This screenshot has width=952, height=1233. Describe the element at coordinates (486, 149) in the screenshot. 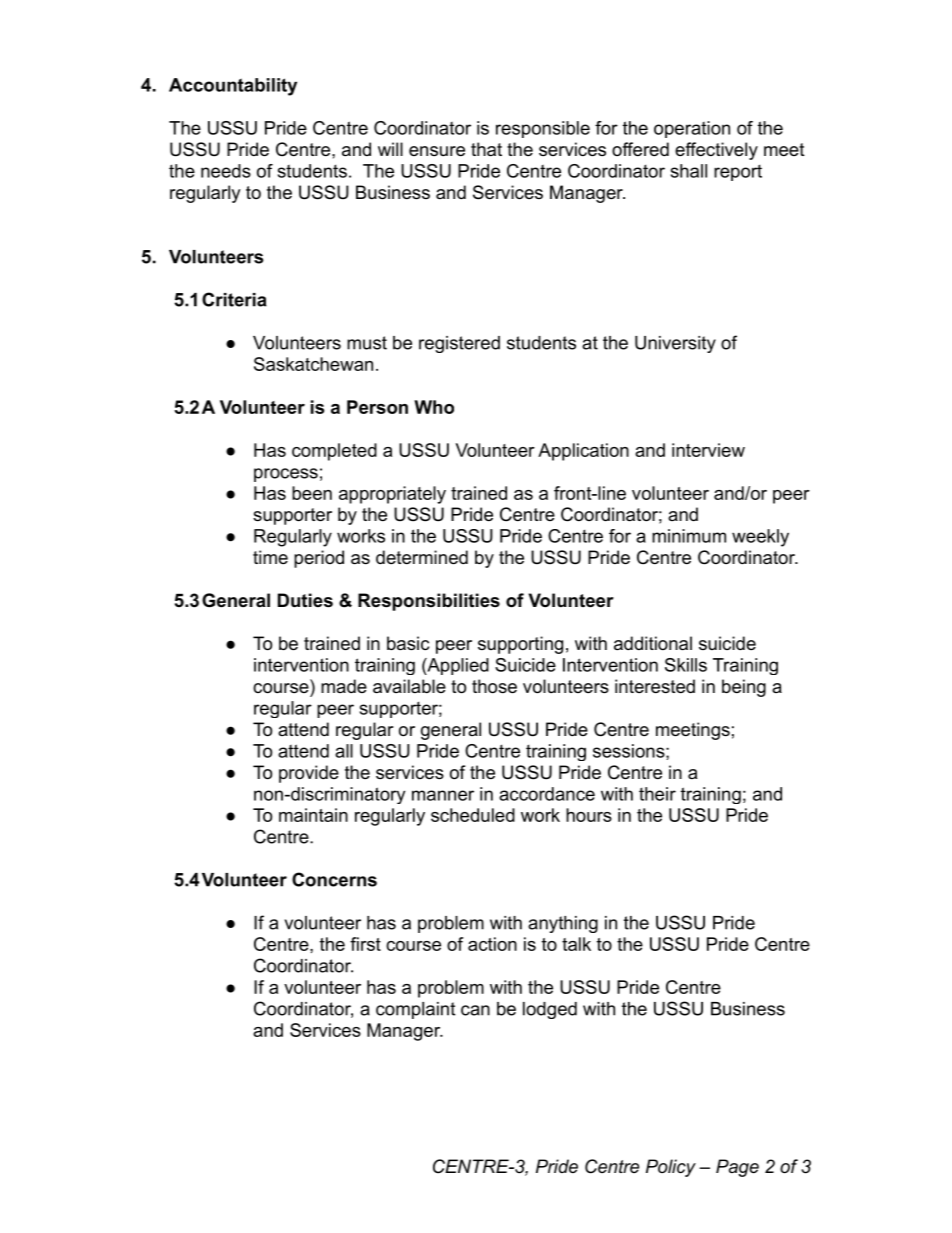

I see `that` at that location.
